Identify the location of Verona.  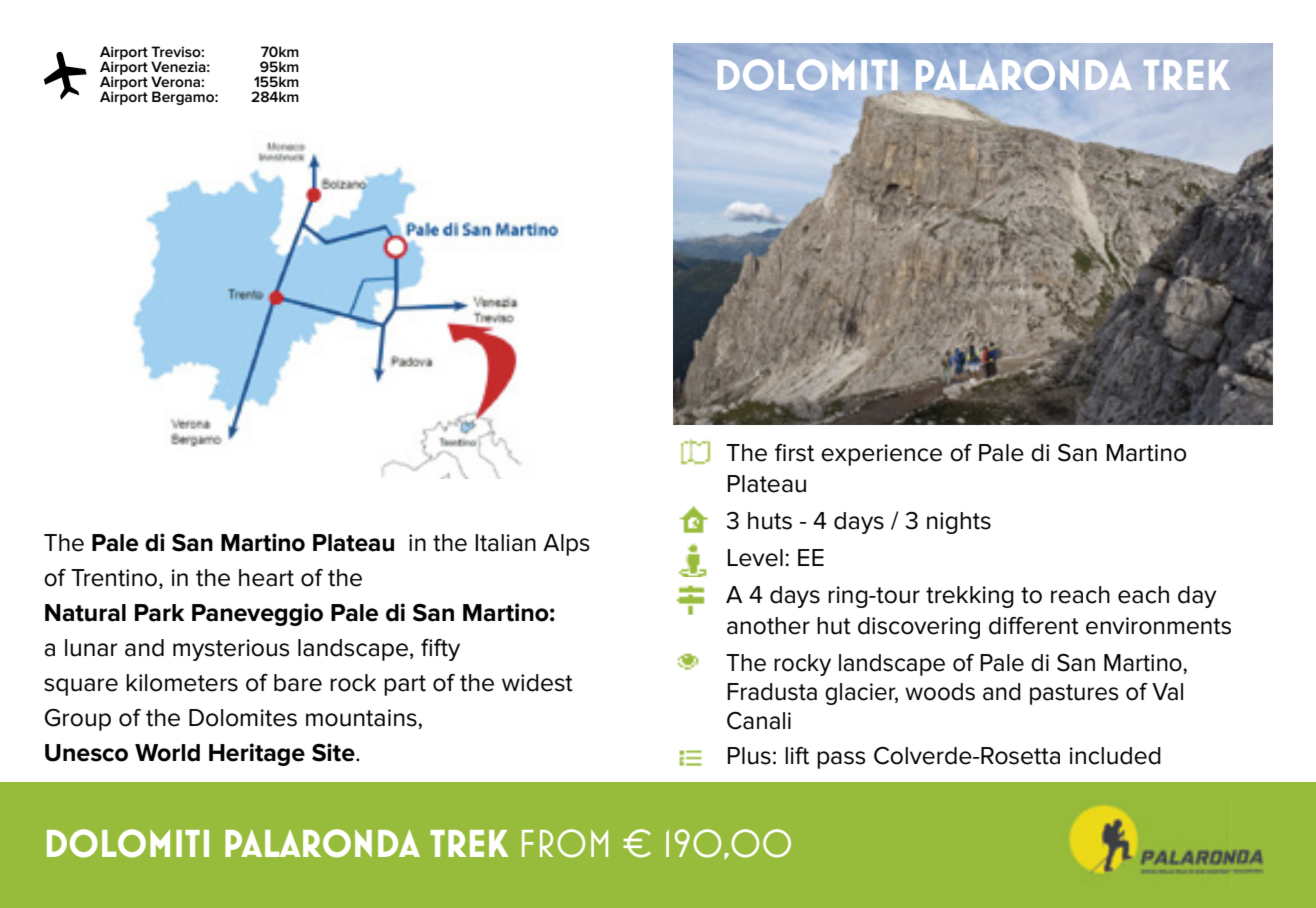
(176, 81).
